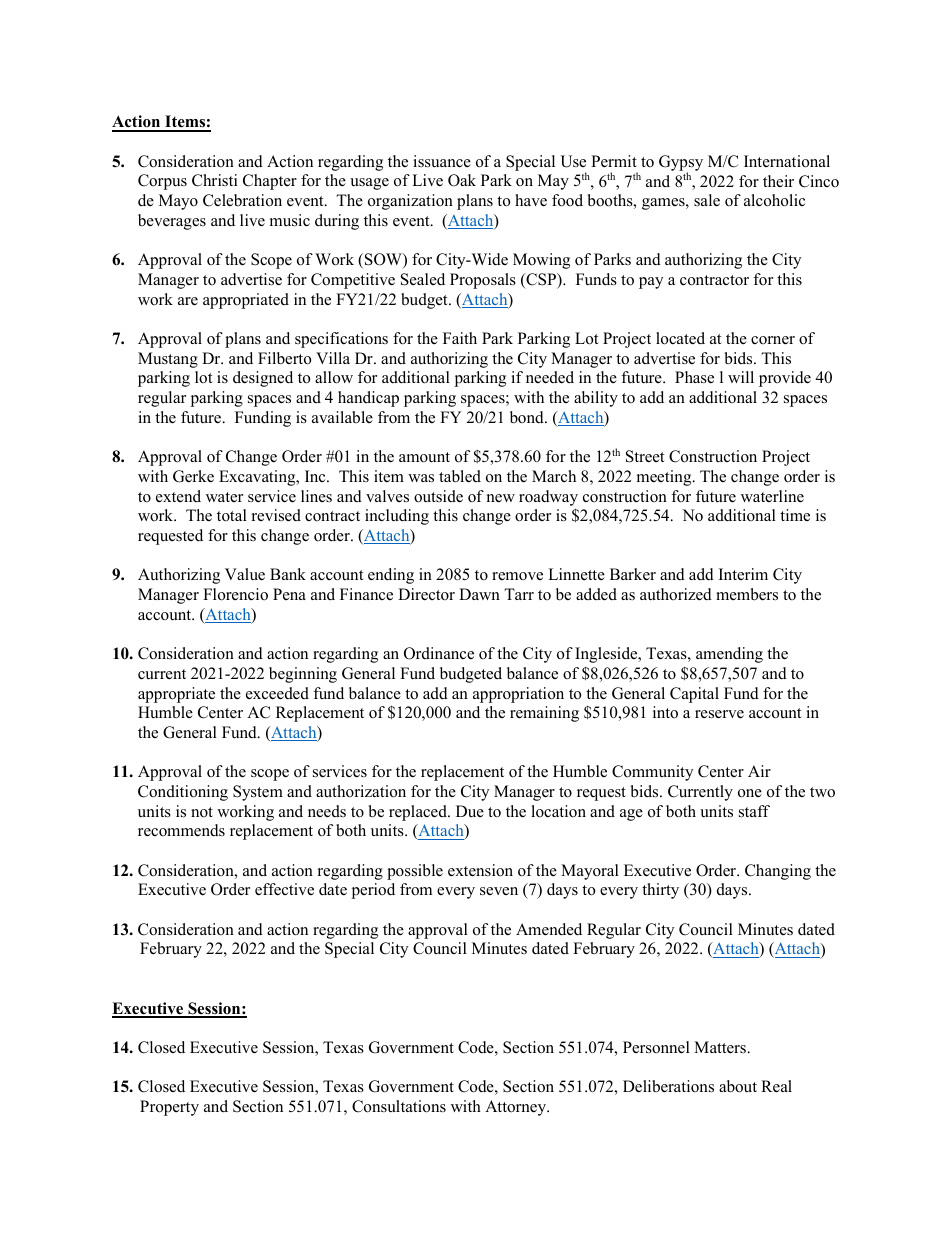 Image resolution: width=952 pixels, height=1233 pixels. Describe the element at coordinates (242, 200) in the page. I see `Celebration` at that location.
